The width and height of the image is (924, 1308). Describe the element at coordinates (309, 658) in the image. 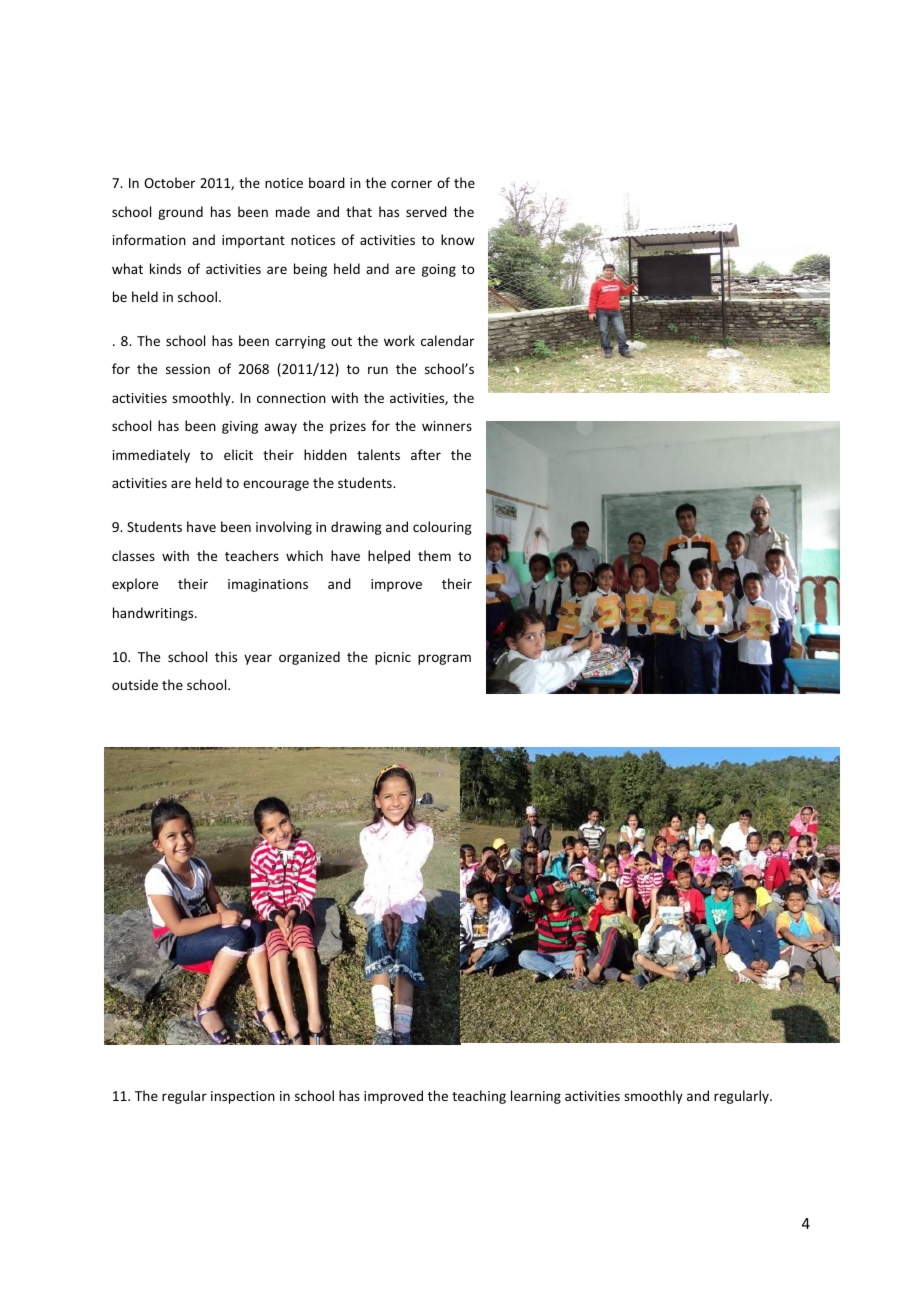

I see `organized` at that location.
